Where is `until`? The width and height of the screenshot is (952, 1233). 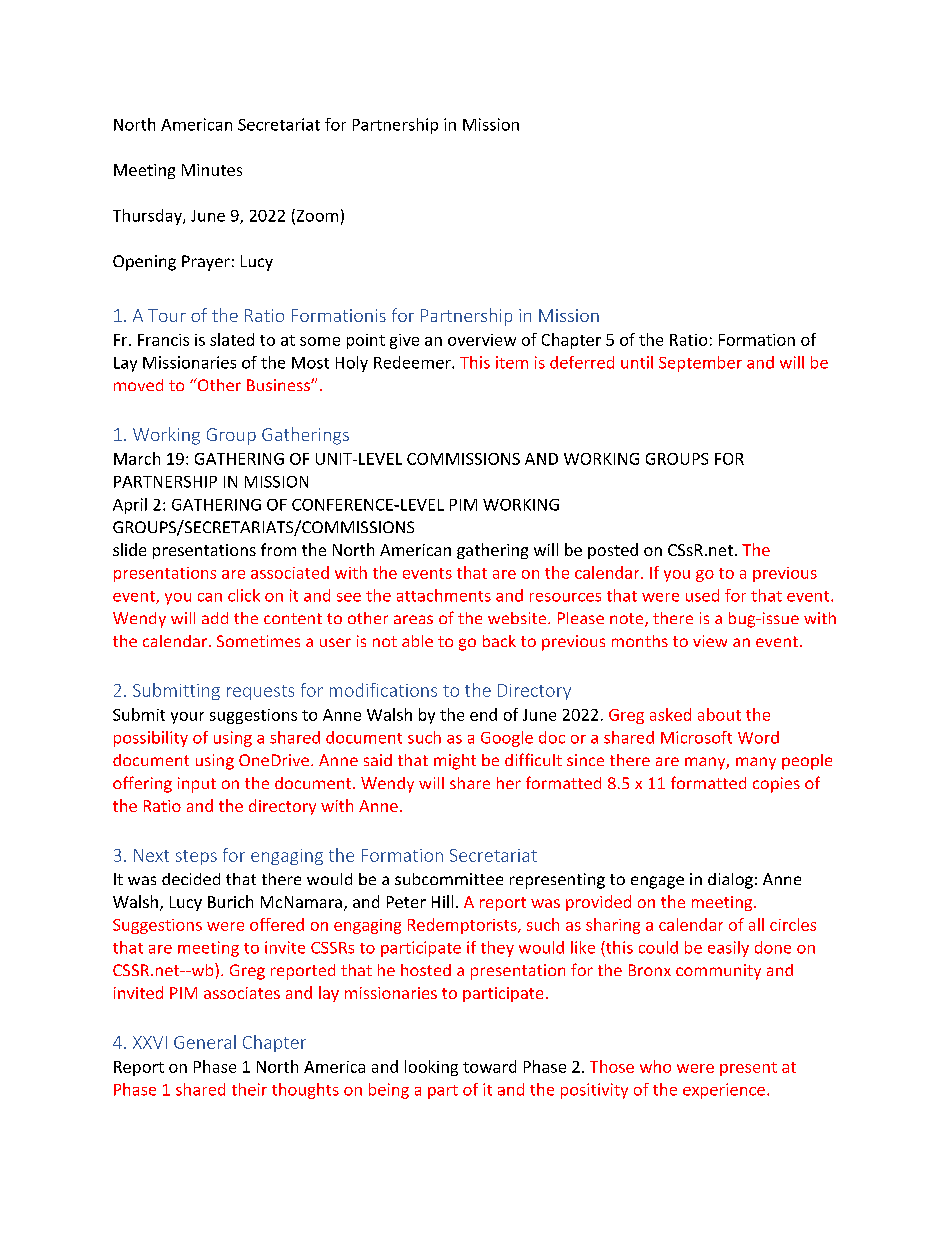 until is located at coordinates (637, 362).
